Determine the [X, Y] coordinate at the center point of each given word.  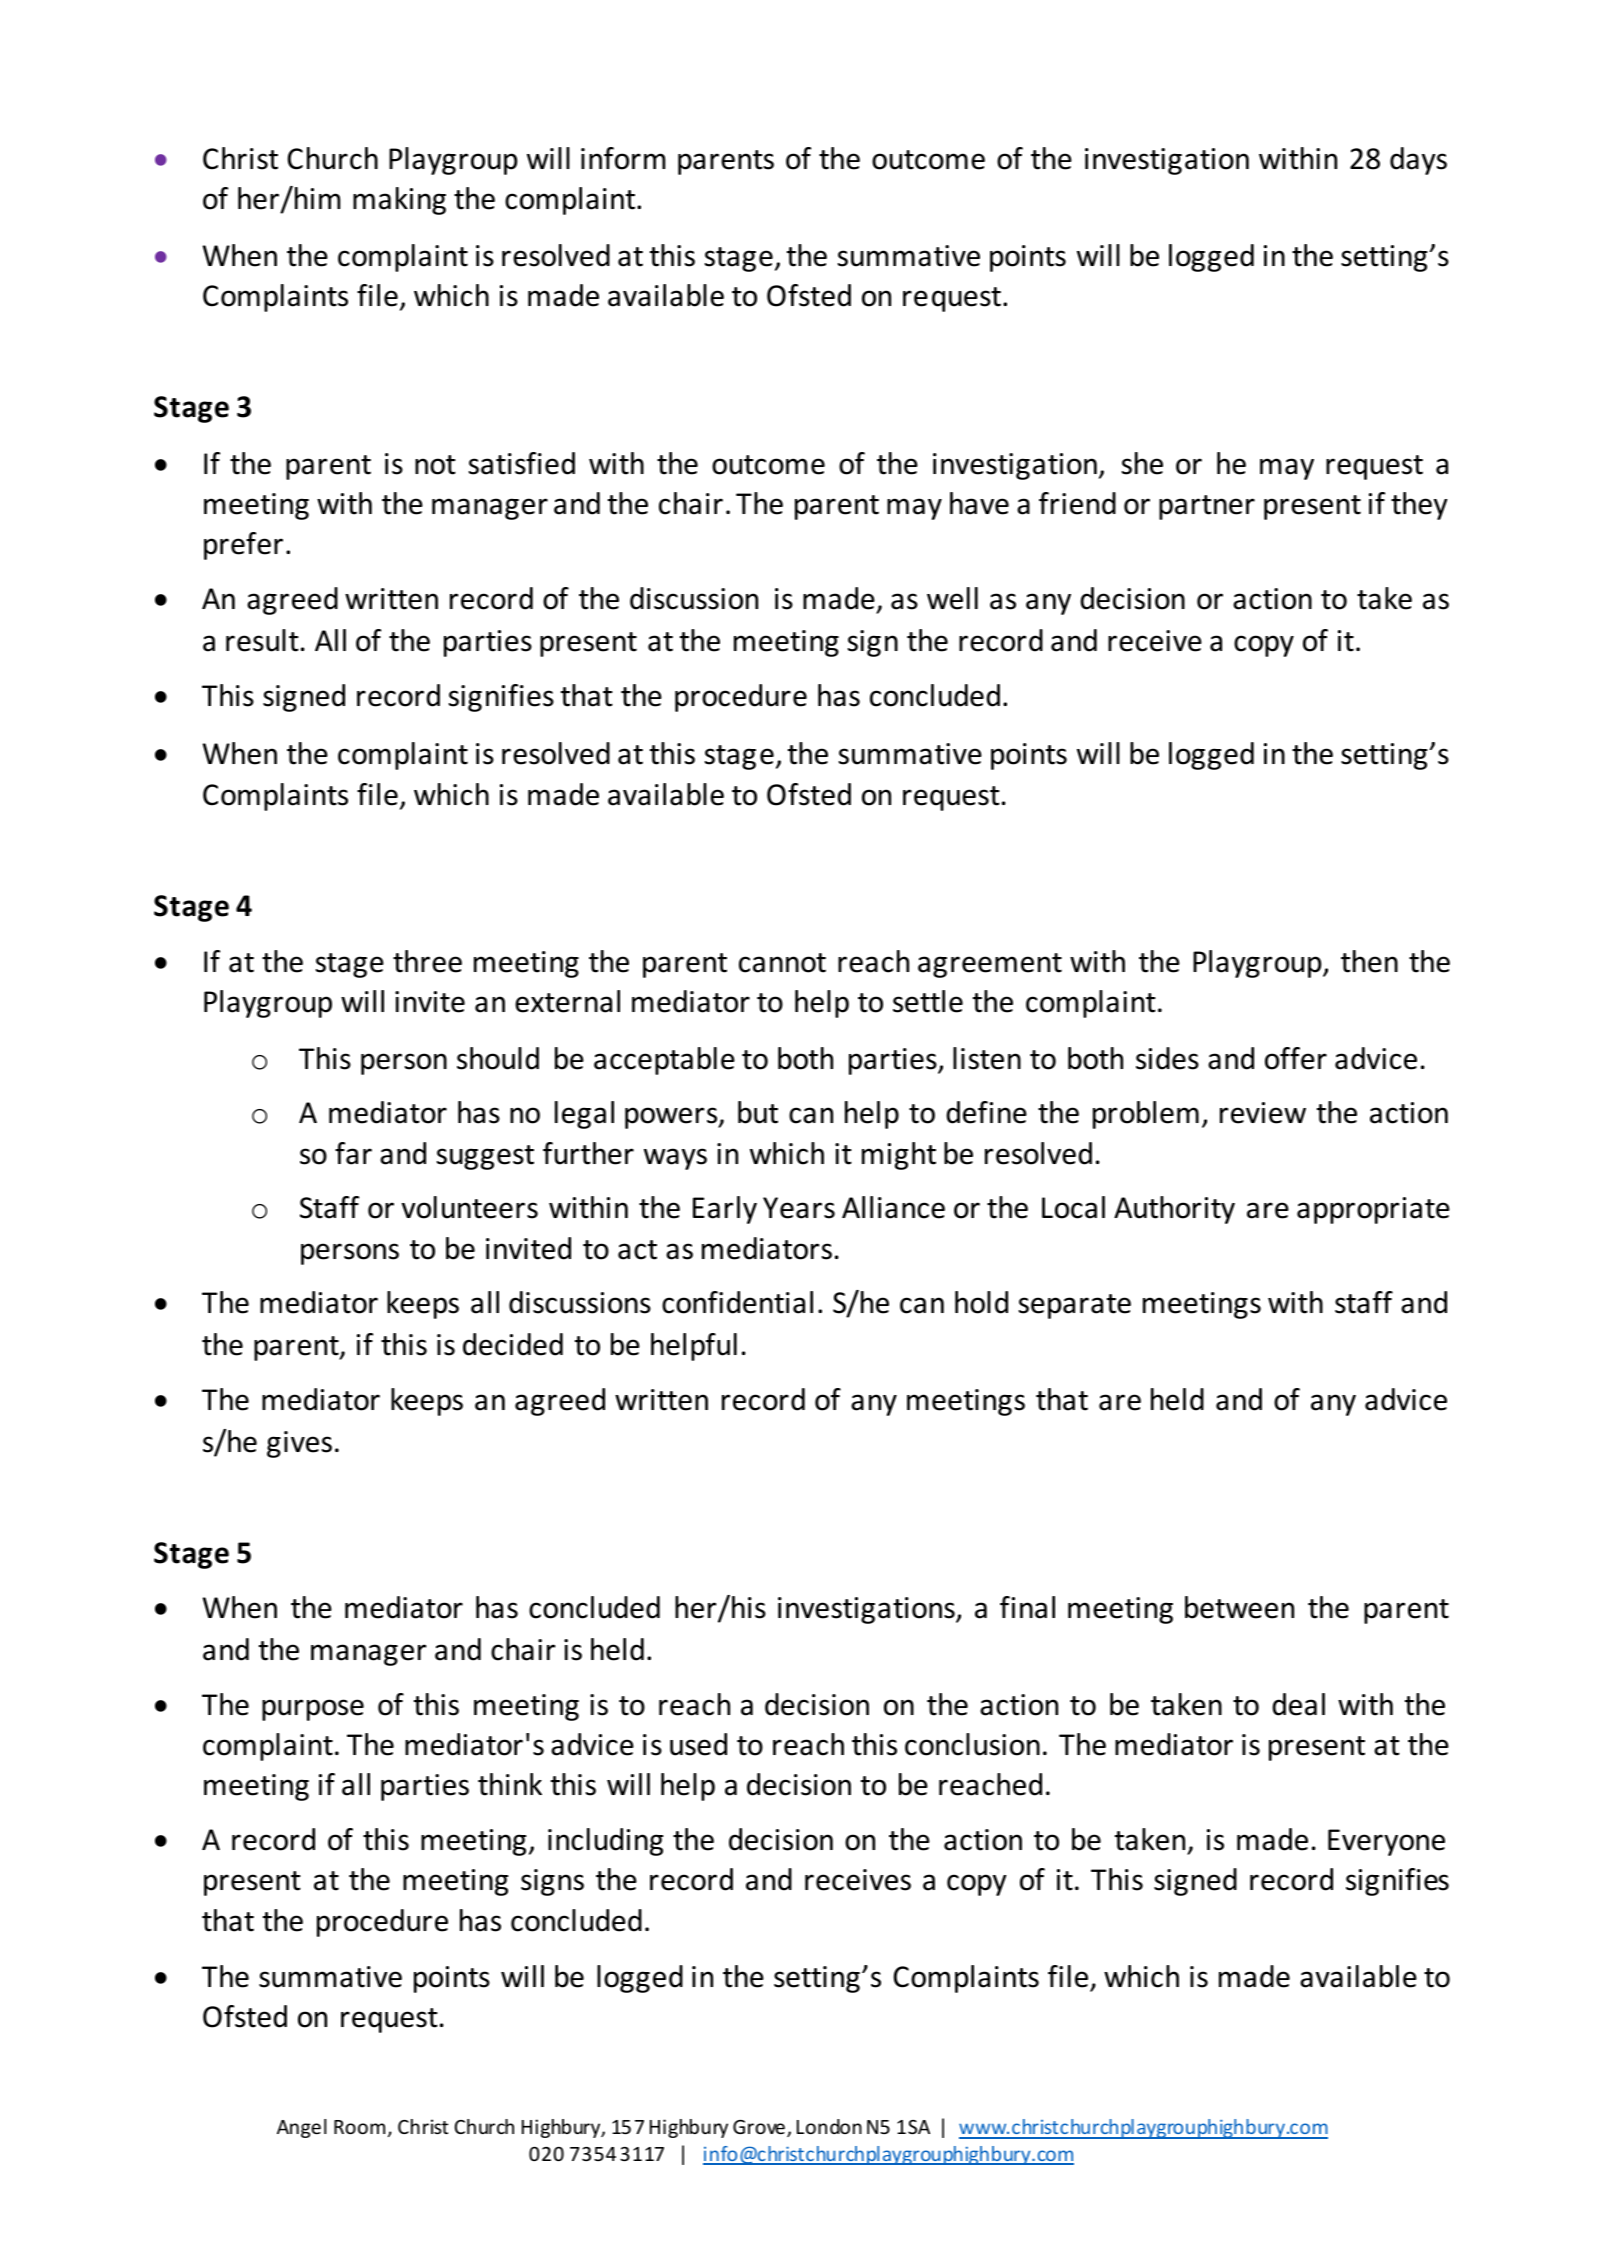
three [427, 961]
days [1418, 161]
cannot [782, 963]
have [979, 503]
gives [299, 1444]
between [1239, 1607]
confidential [737, 1302]
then [1369, 961]
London [829, 2126]
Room [359, 2127]
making [399, 201]
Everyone [1386, 1842]
